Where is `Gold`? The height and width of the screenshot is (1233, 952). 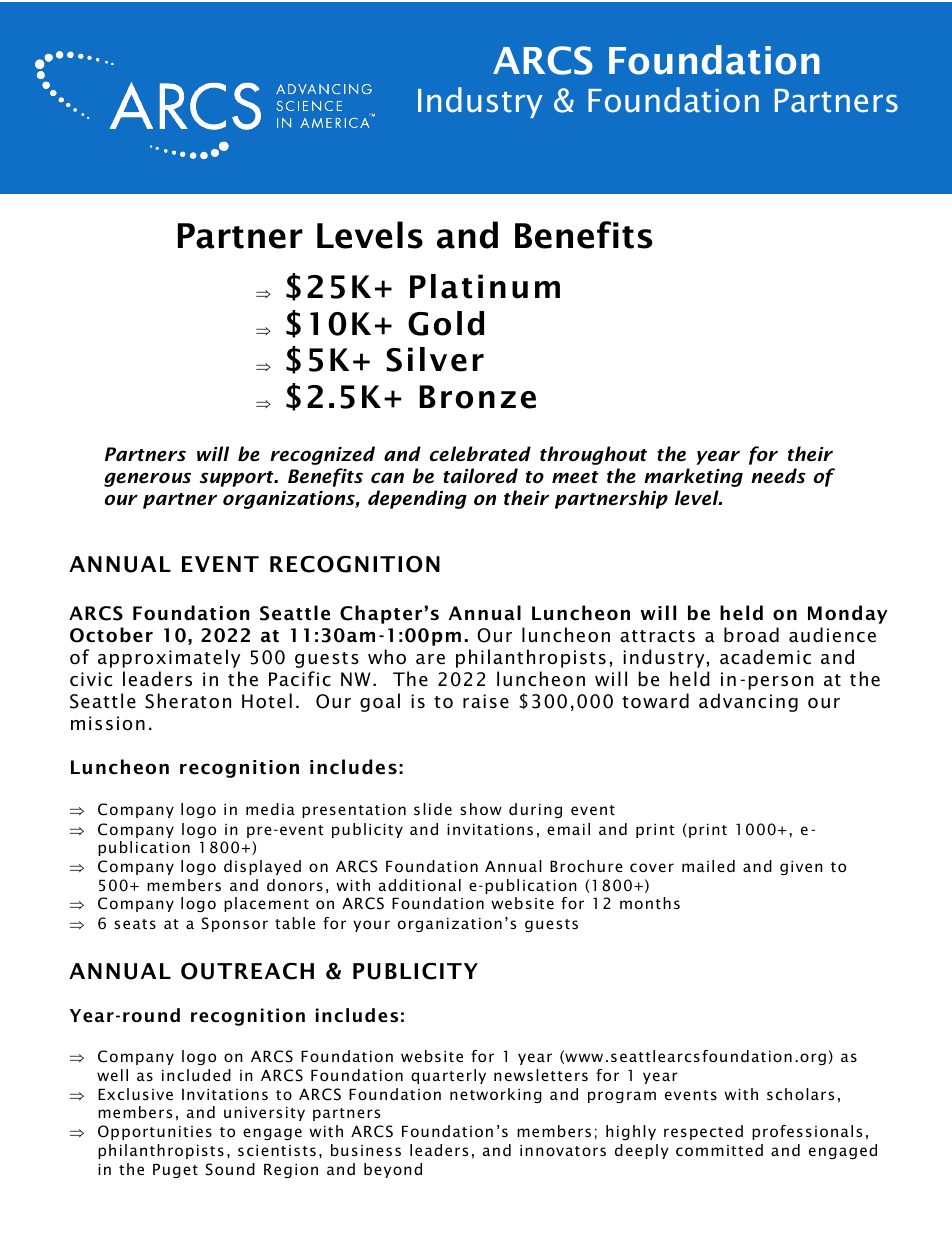
Gold is located at coordinates (446, 323).
